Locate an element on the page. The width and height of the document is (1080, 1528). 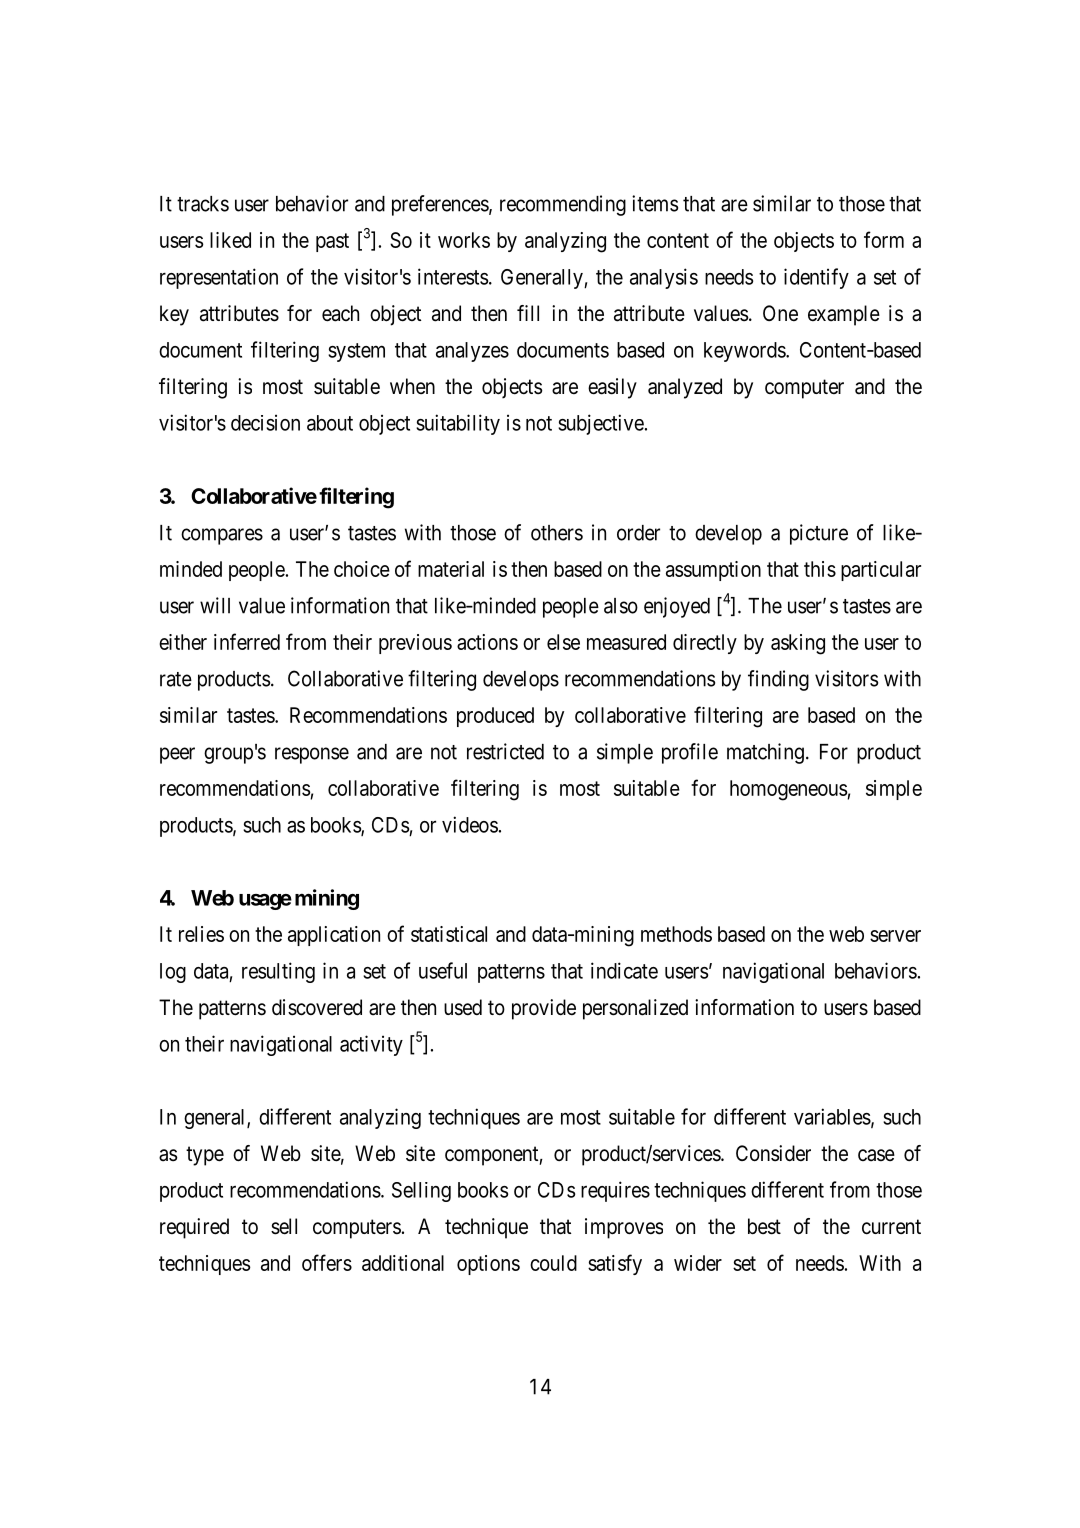
resulting is located at coordinates (278, 972).
